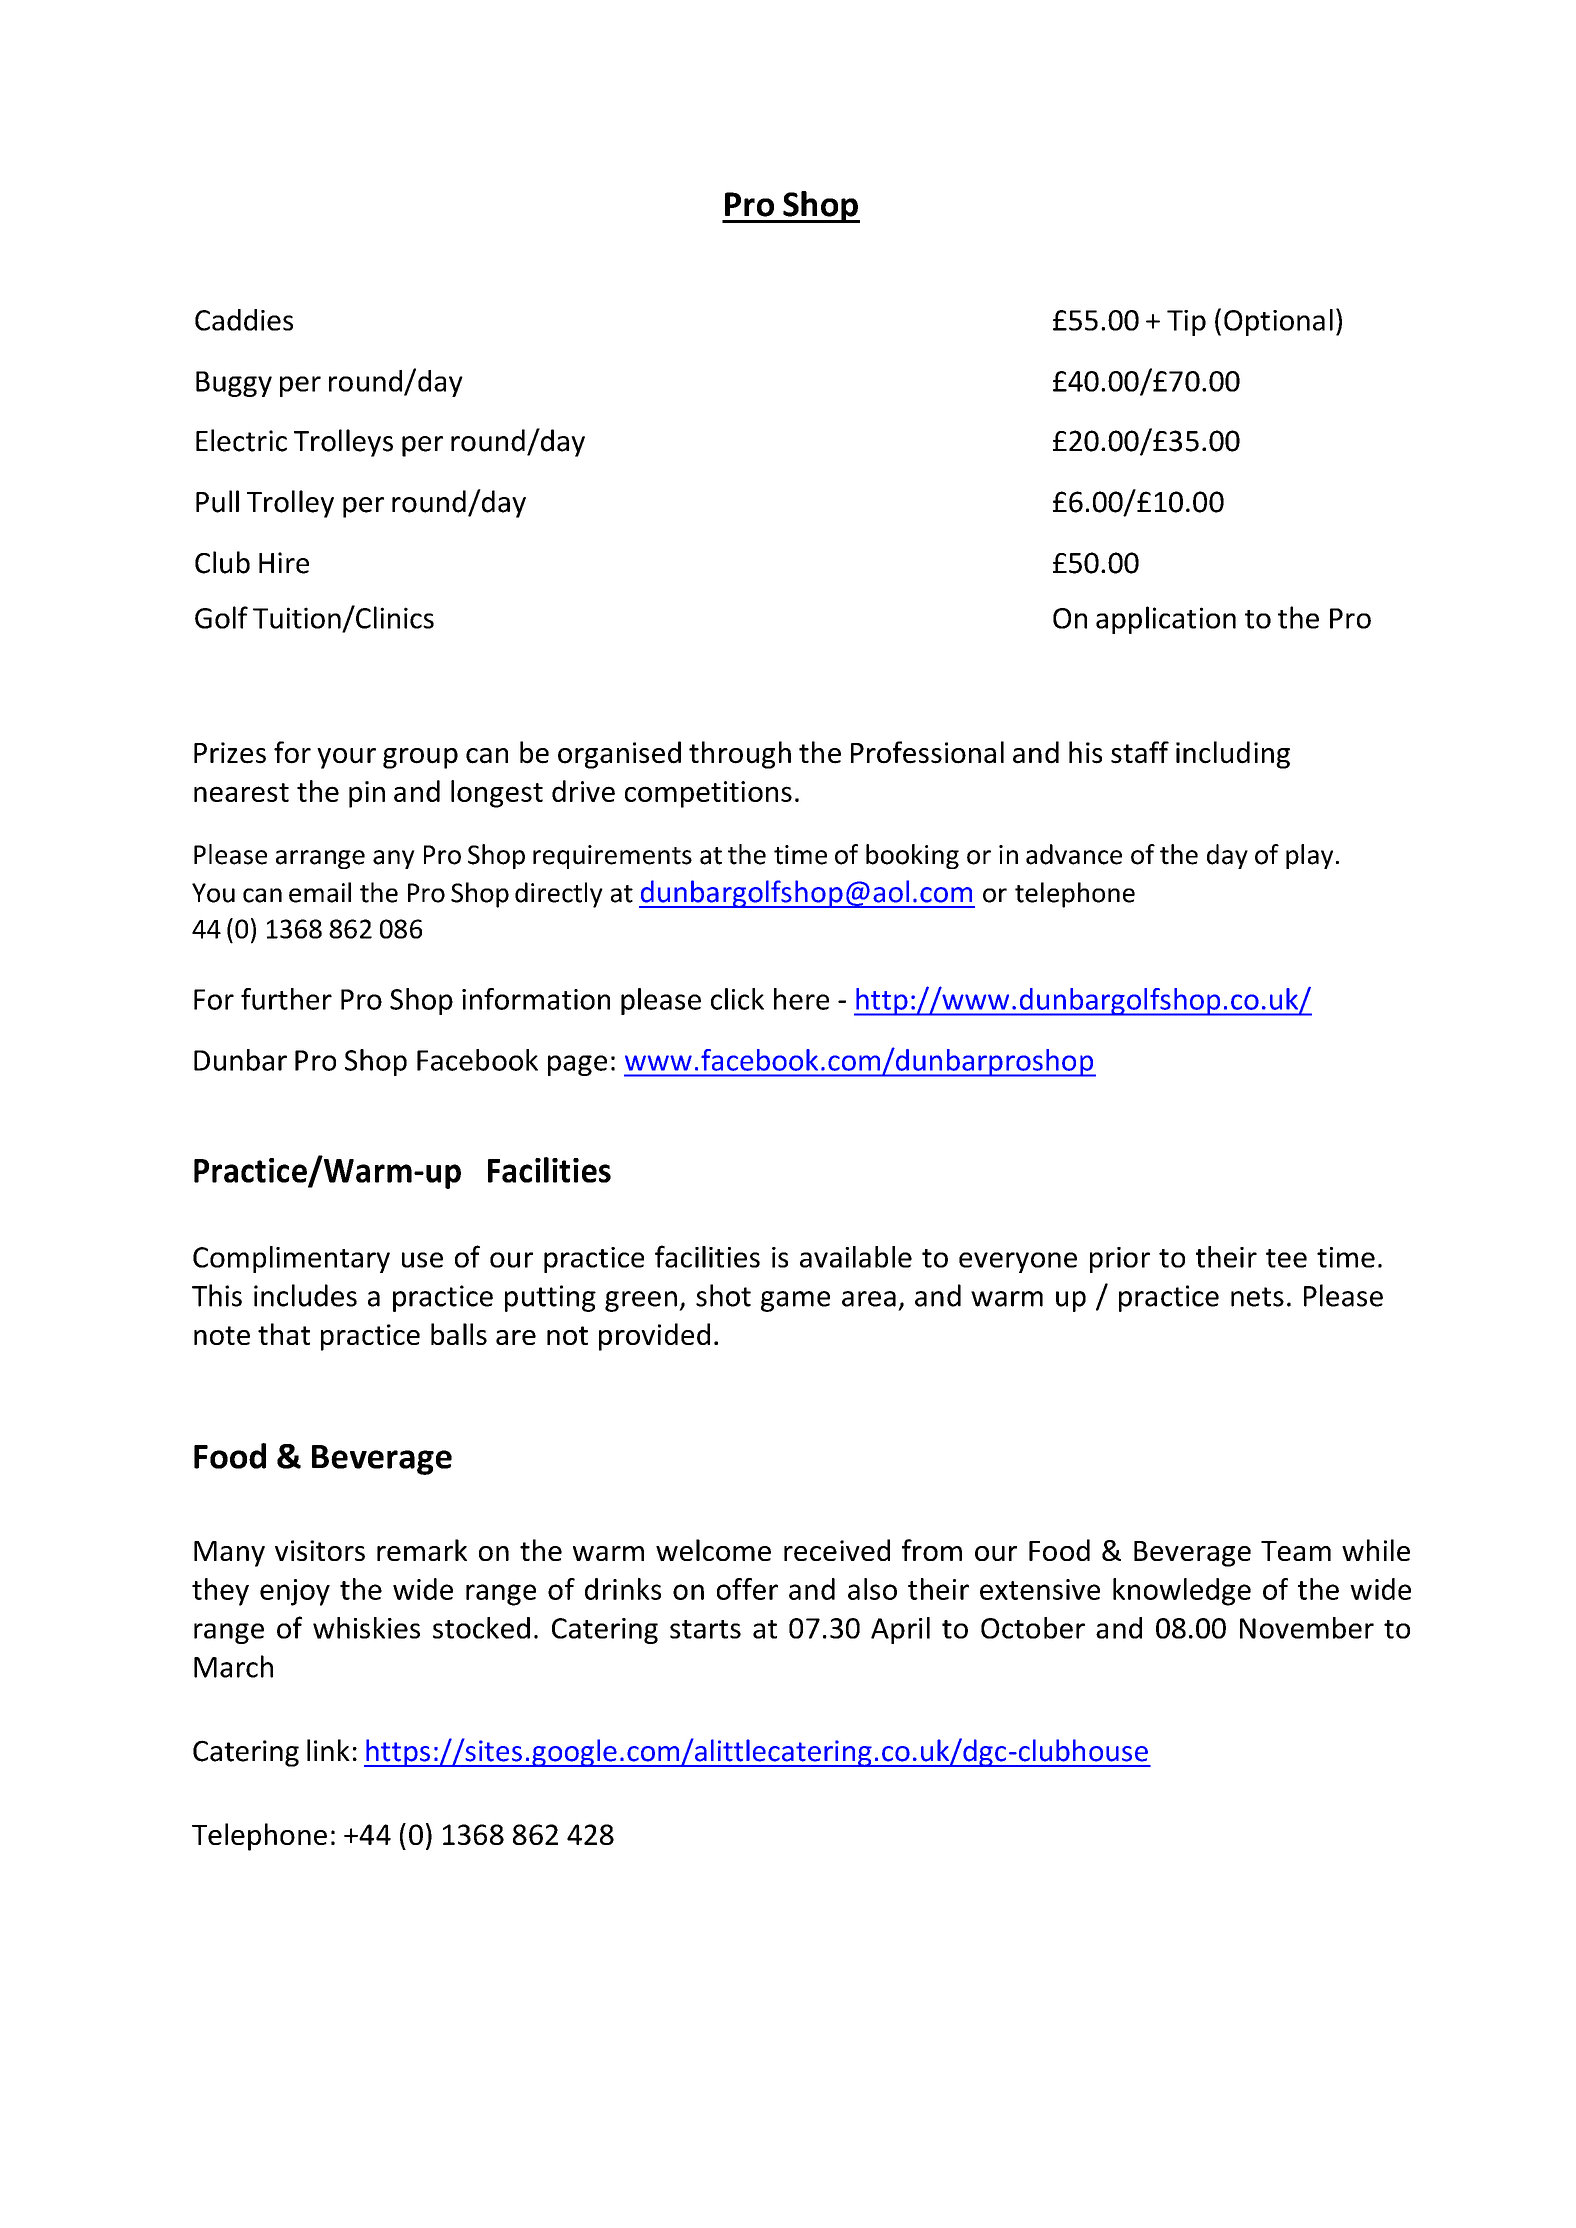  What do you see at coordinates (740, 755) in the screenshot?
I see `through` at bounding box center [740, 755].
